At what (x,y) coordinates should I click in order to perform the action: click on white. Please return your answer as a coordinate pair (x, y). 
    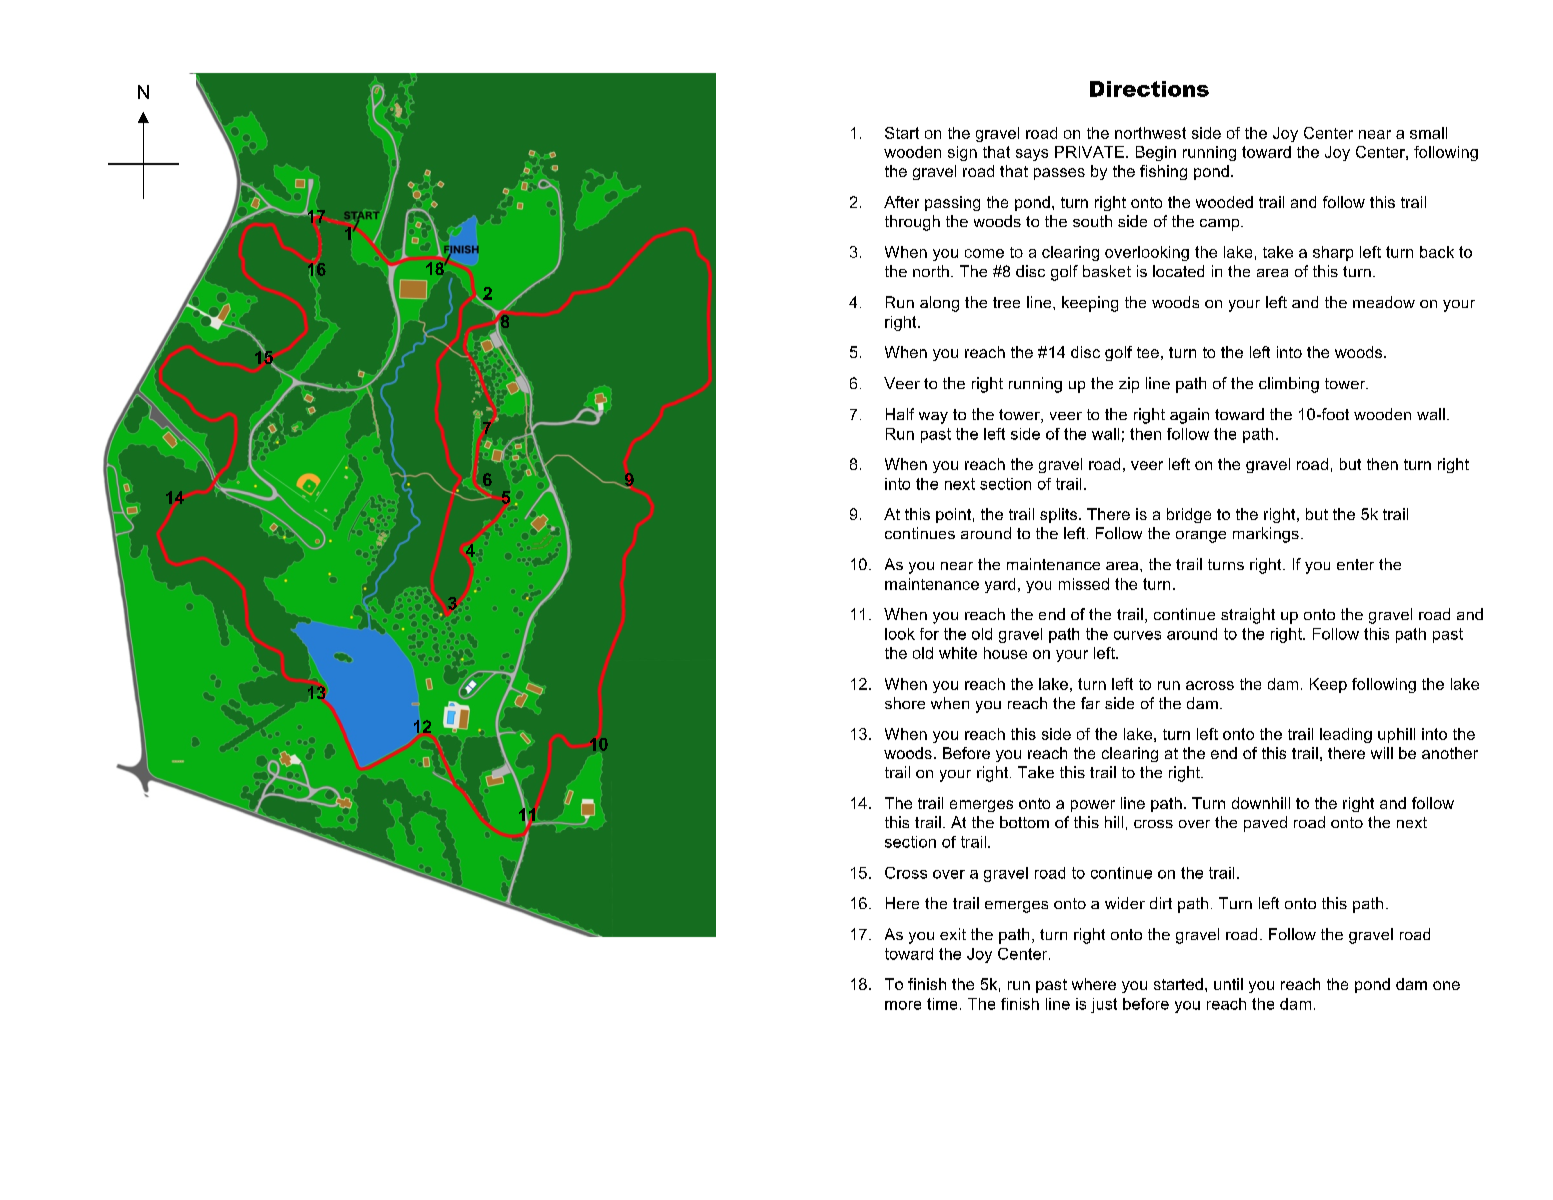
    Looking at the image, I should click on (958, 653).
